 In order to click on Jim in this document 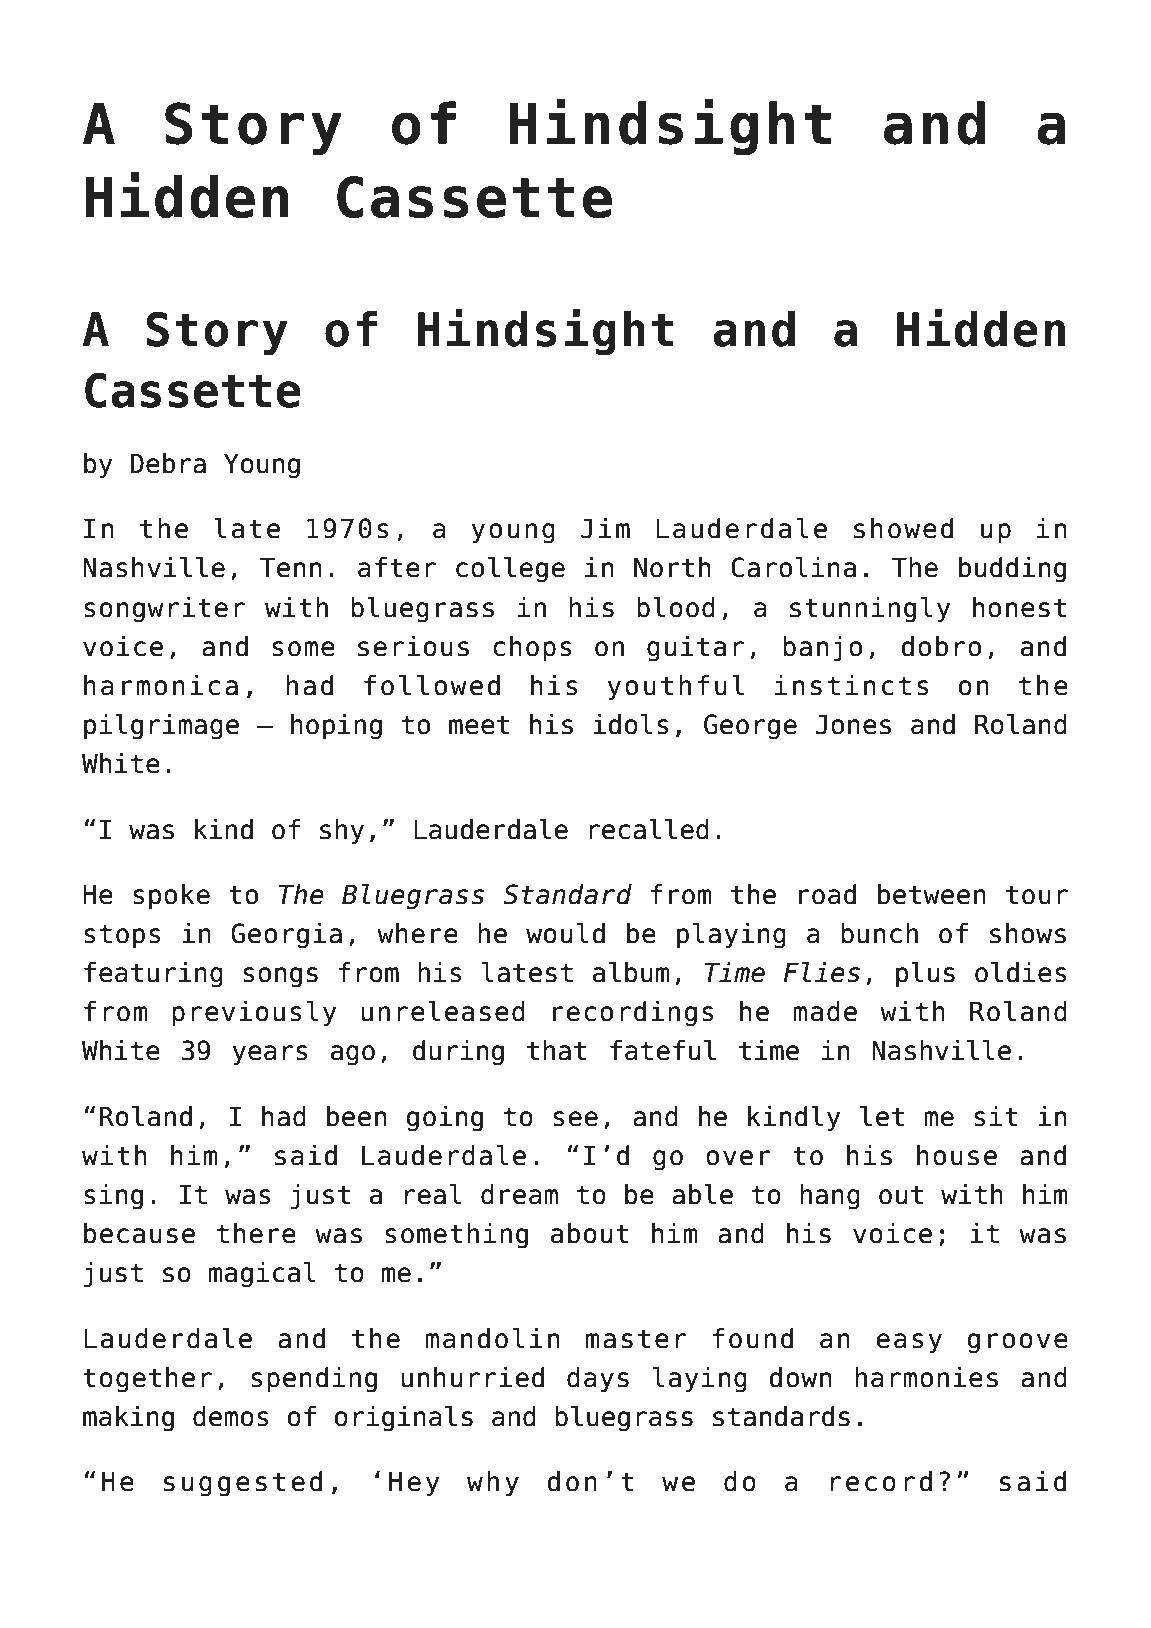, I will do `click(605, 528)`.
